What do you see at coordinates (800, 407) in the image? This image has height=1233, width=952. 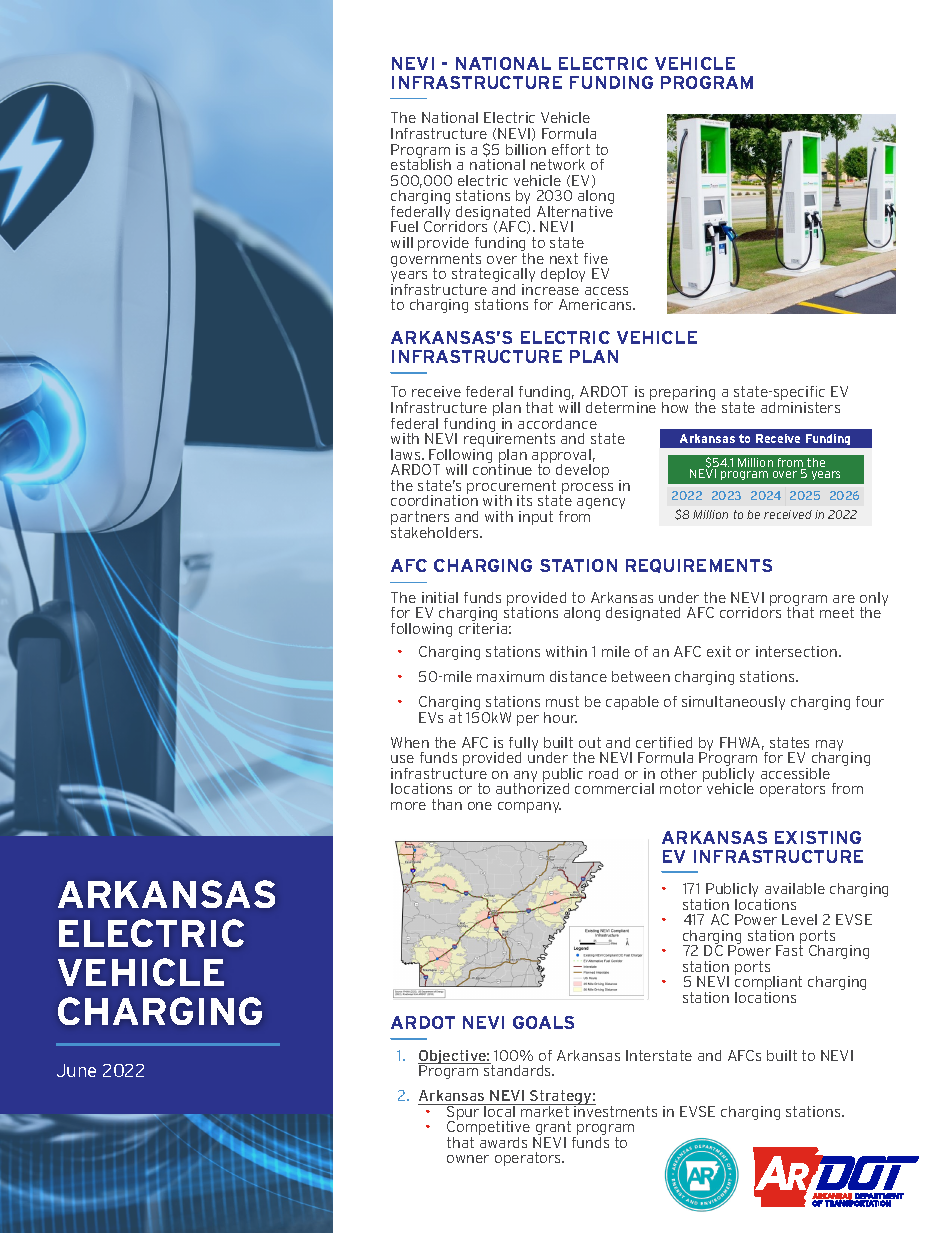 I see `administers` at bounding box center [800, 407].
